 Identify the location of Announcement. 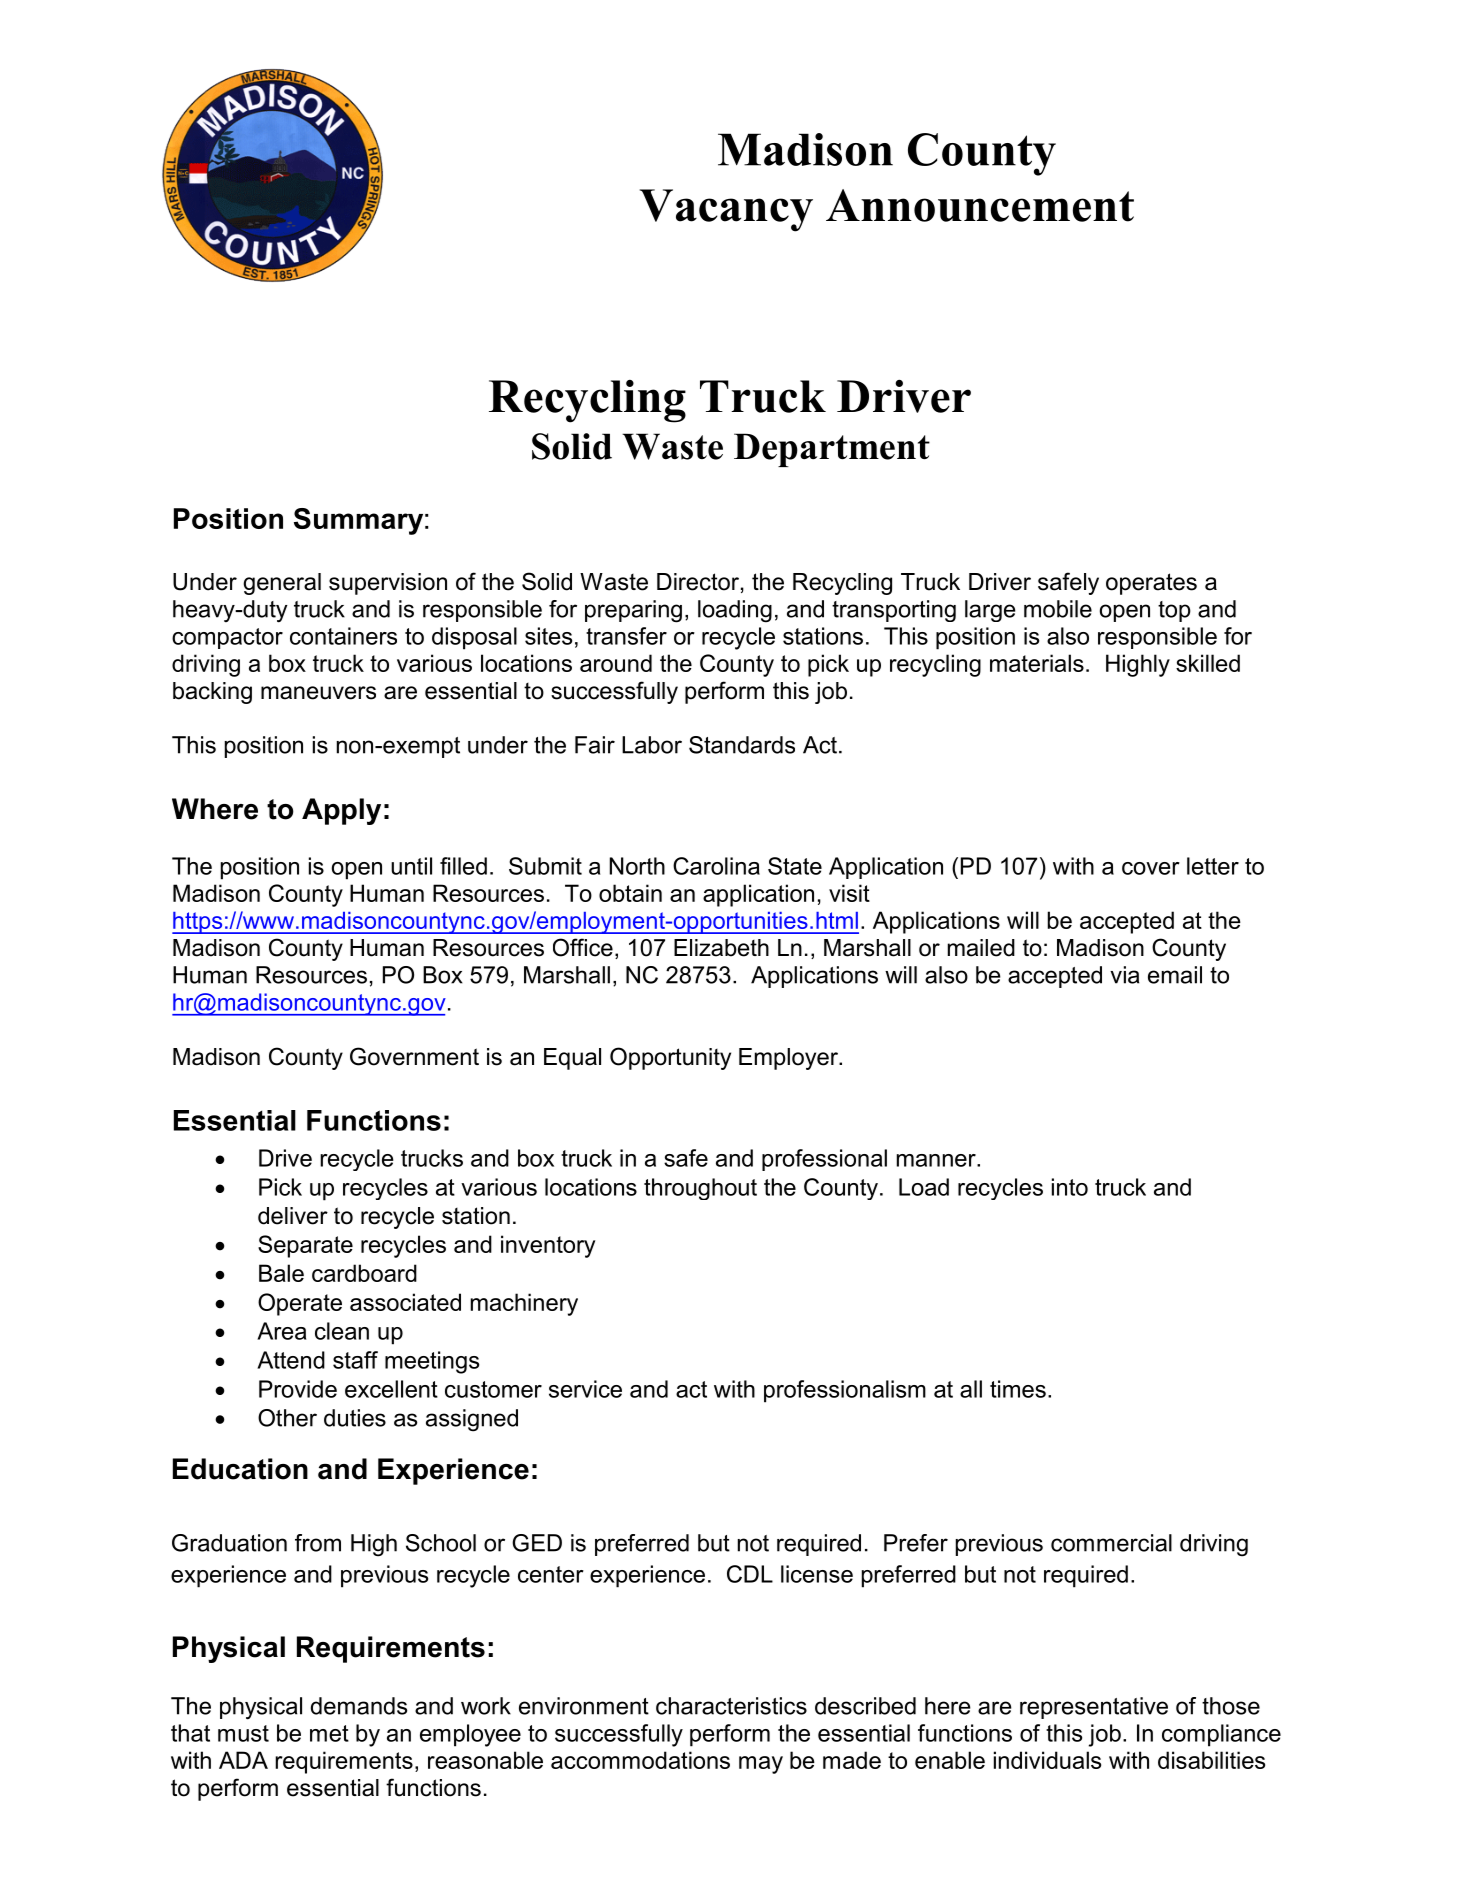
(980, 205).
